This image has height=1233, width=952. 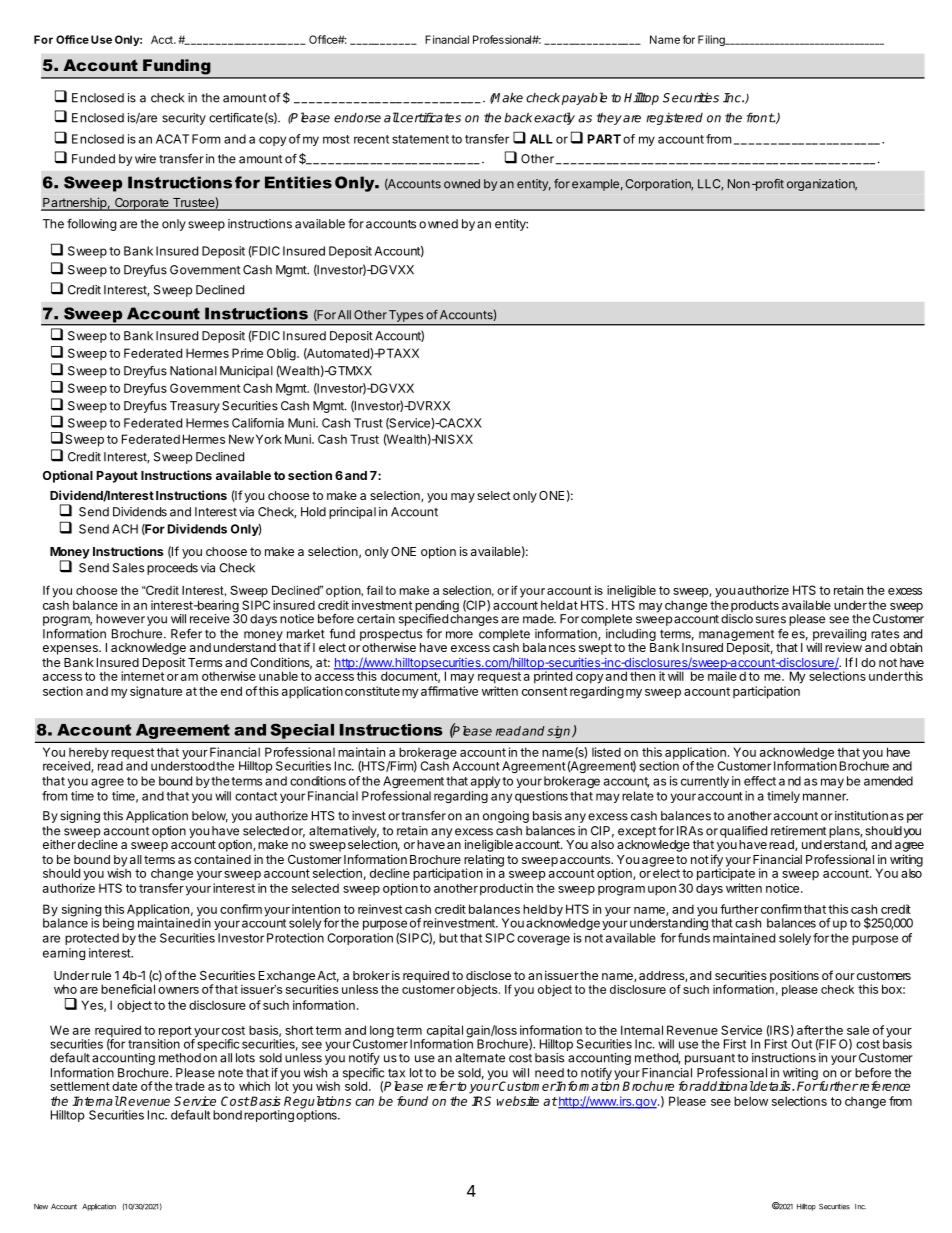 What do you see at coordinates (190, 1086) in the image?
I see `trade` at bounding box center [190, 1086].
